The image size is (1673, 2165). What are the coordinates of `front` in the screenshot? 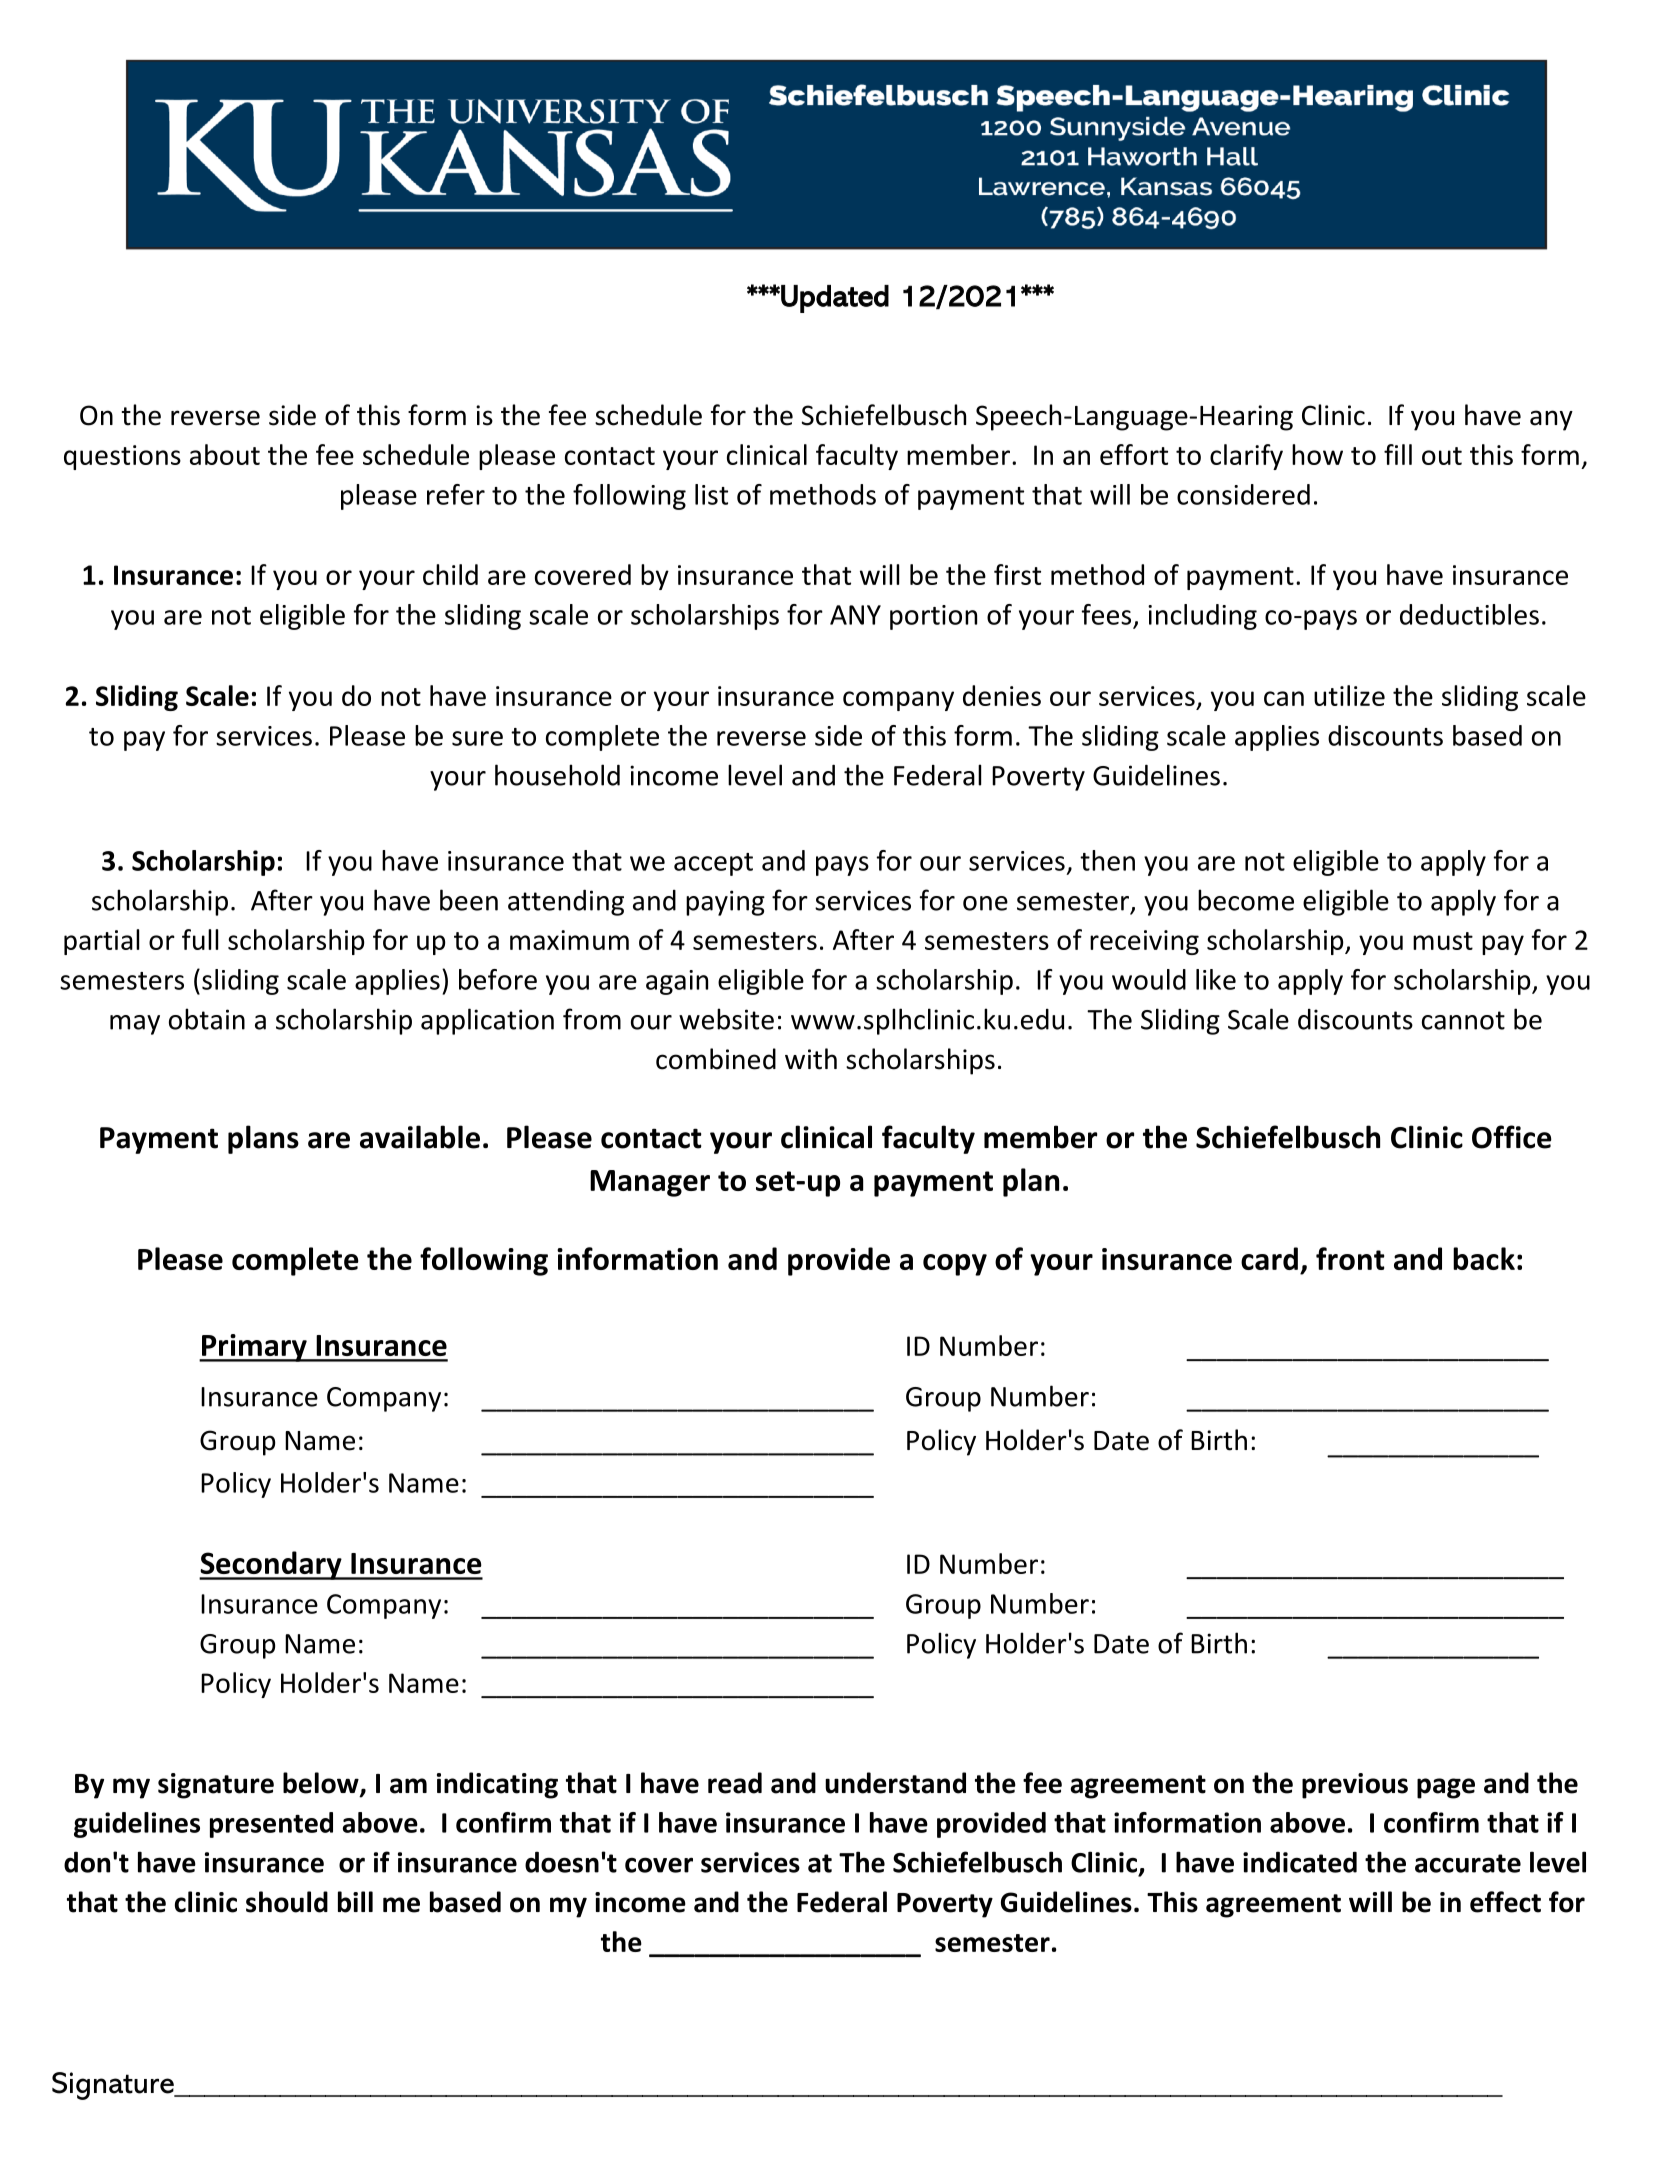 It's located at (1350, 1258).
